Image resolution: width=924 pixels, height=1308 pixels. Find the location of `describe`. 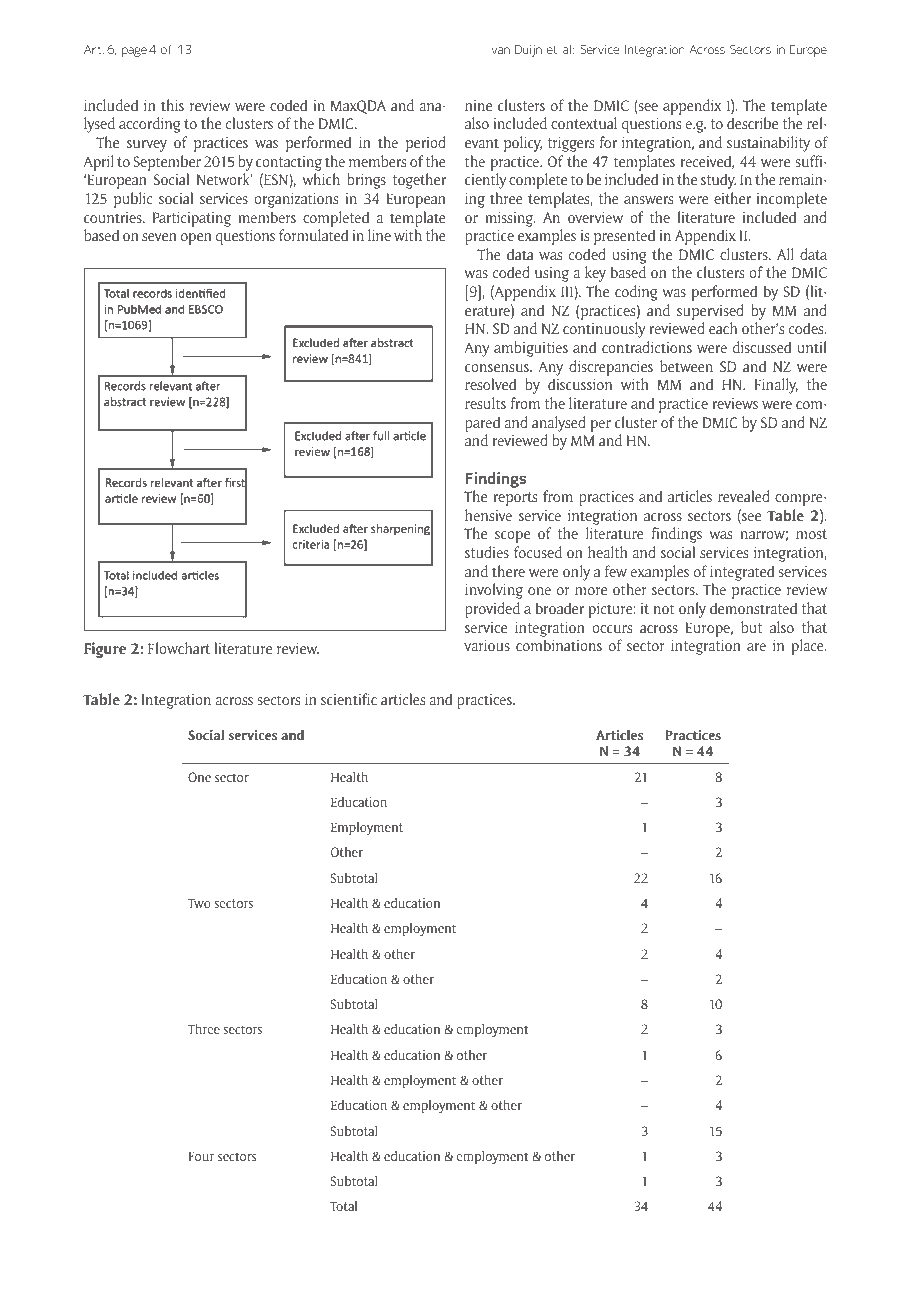

describe is located at coordinates (752, 123).
